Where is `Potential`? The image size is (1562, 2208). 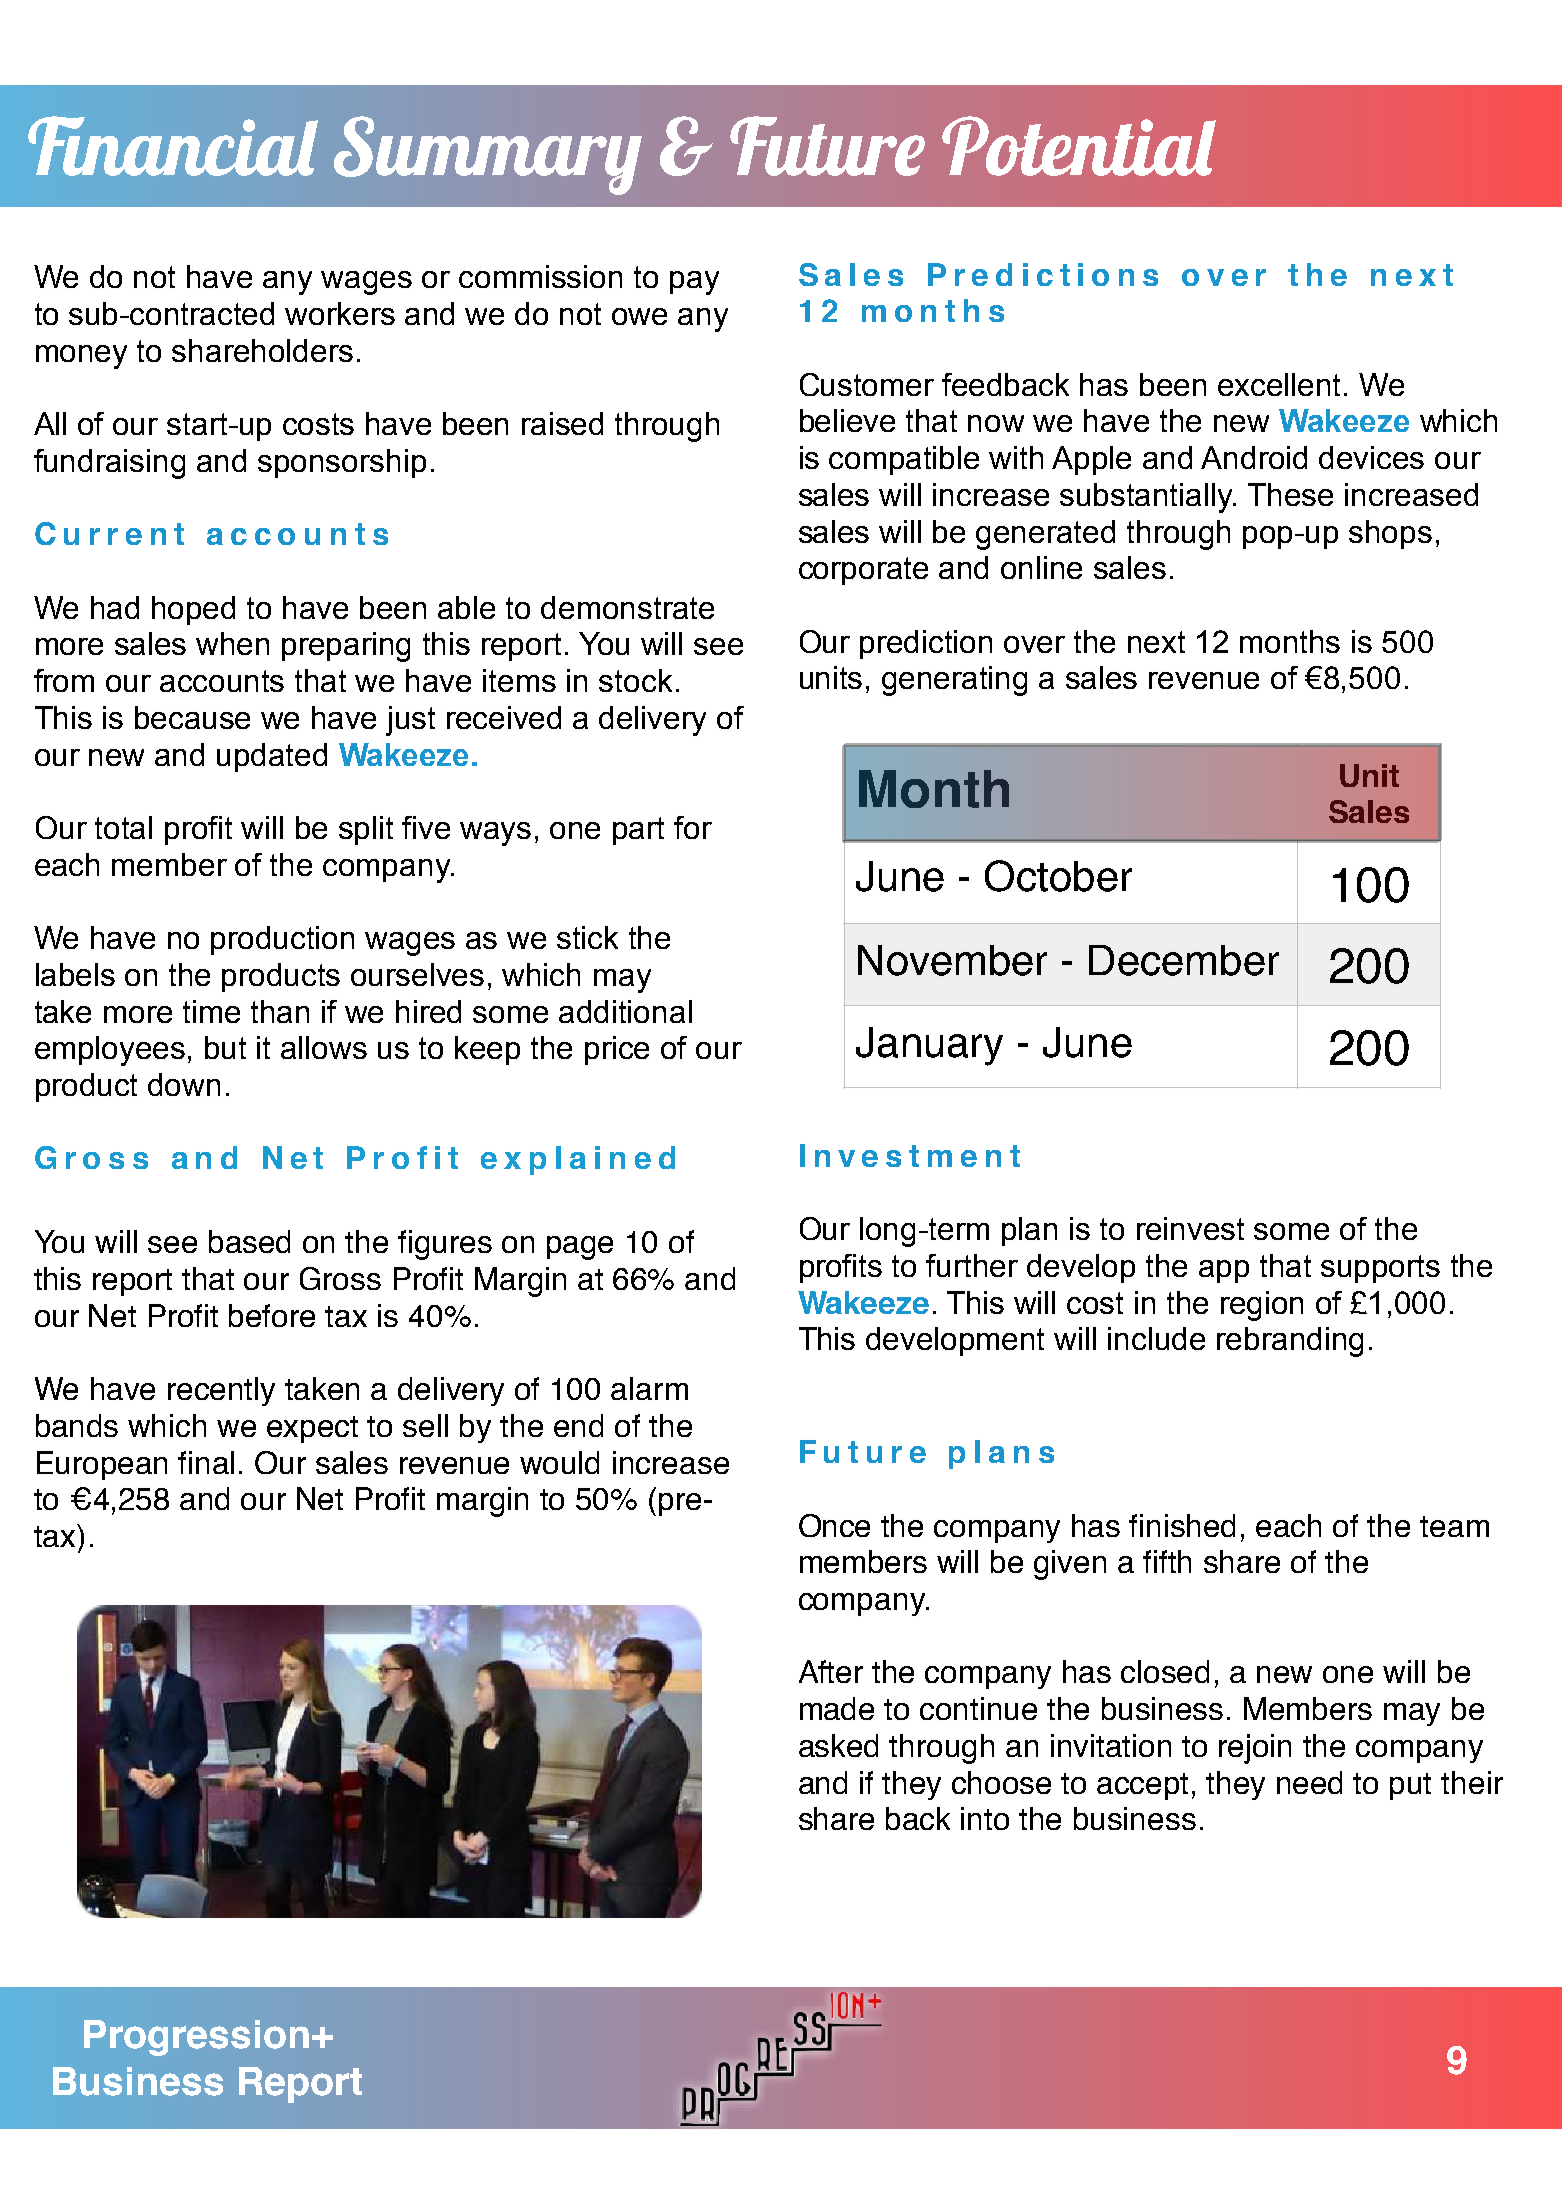 Potential is located at coordinates (1079, 146).
